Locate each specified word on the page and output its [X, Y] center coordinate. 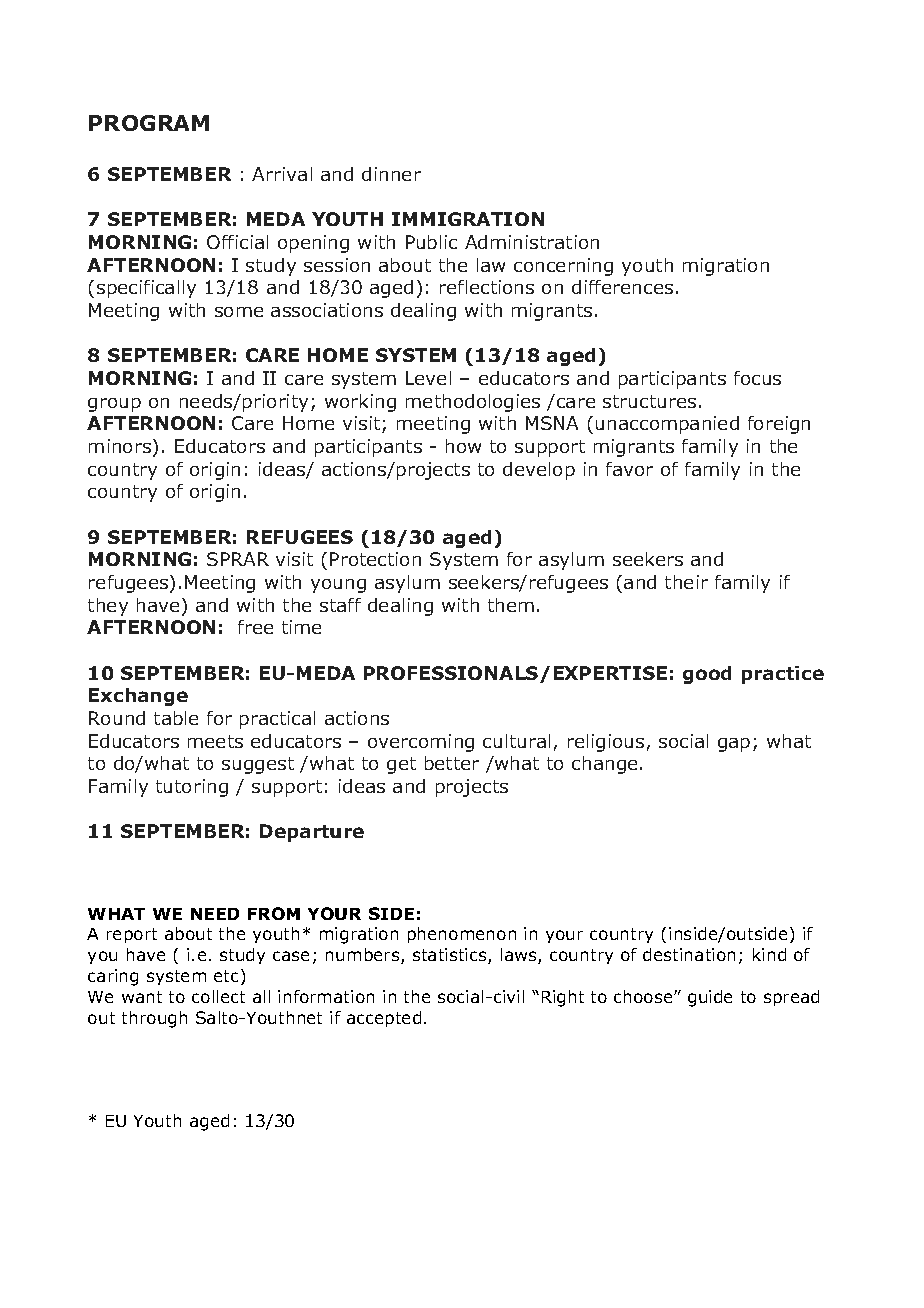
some [239, 312]
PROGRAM [149, 123]
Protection [375, 559]
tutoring [192, 788]
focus [757, 378]
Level [428, 378]
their [686, 582]
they [108, 607]
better [452, 763]
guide [710, 998]
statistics [451, 956]
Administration [532, 242]
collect [218, 996]
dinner [391, 174]
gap [734, 745]
